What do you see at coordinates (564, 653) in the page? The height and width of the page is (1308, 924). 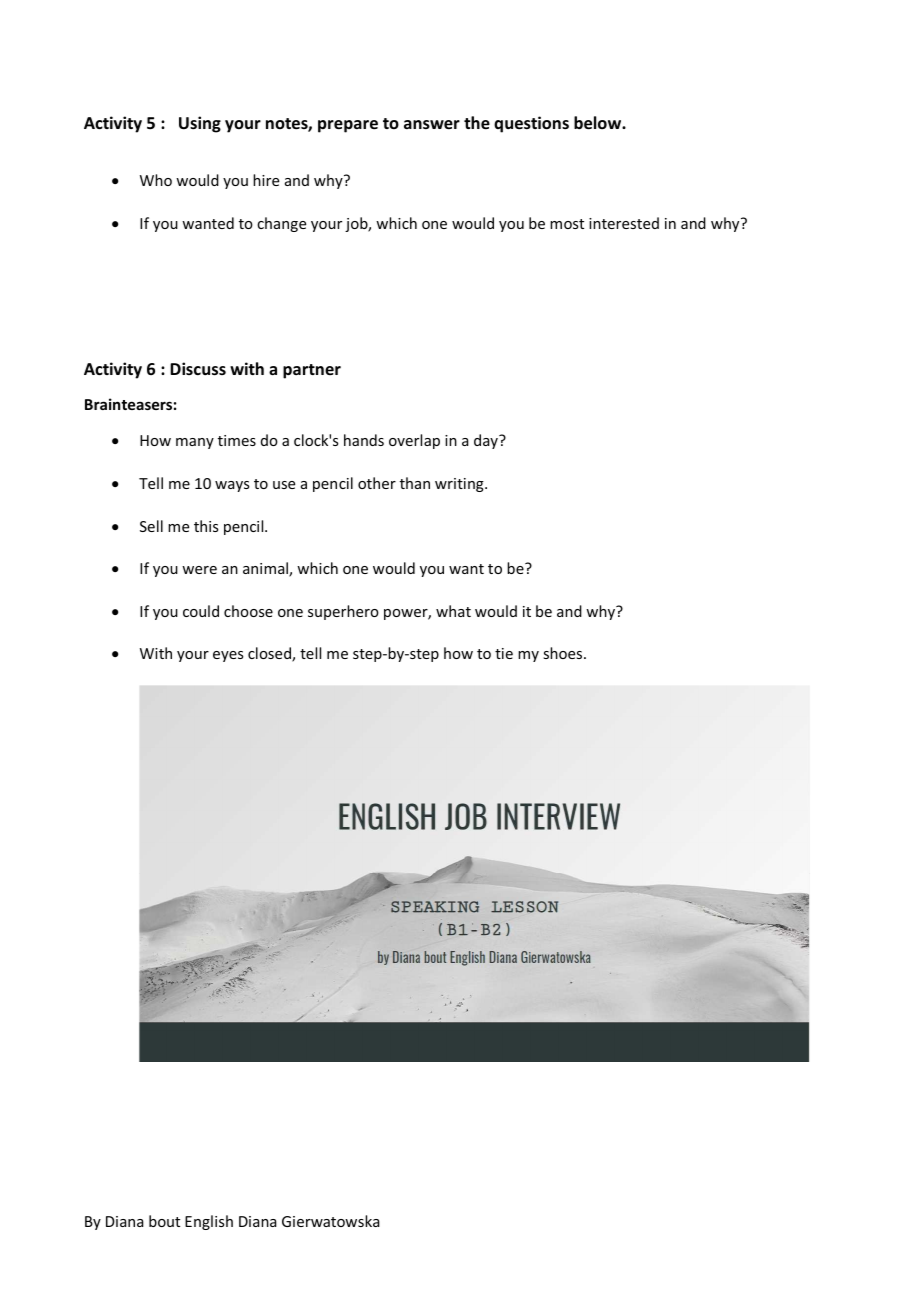 I see `shoes` at bounding box center [564, 653].
